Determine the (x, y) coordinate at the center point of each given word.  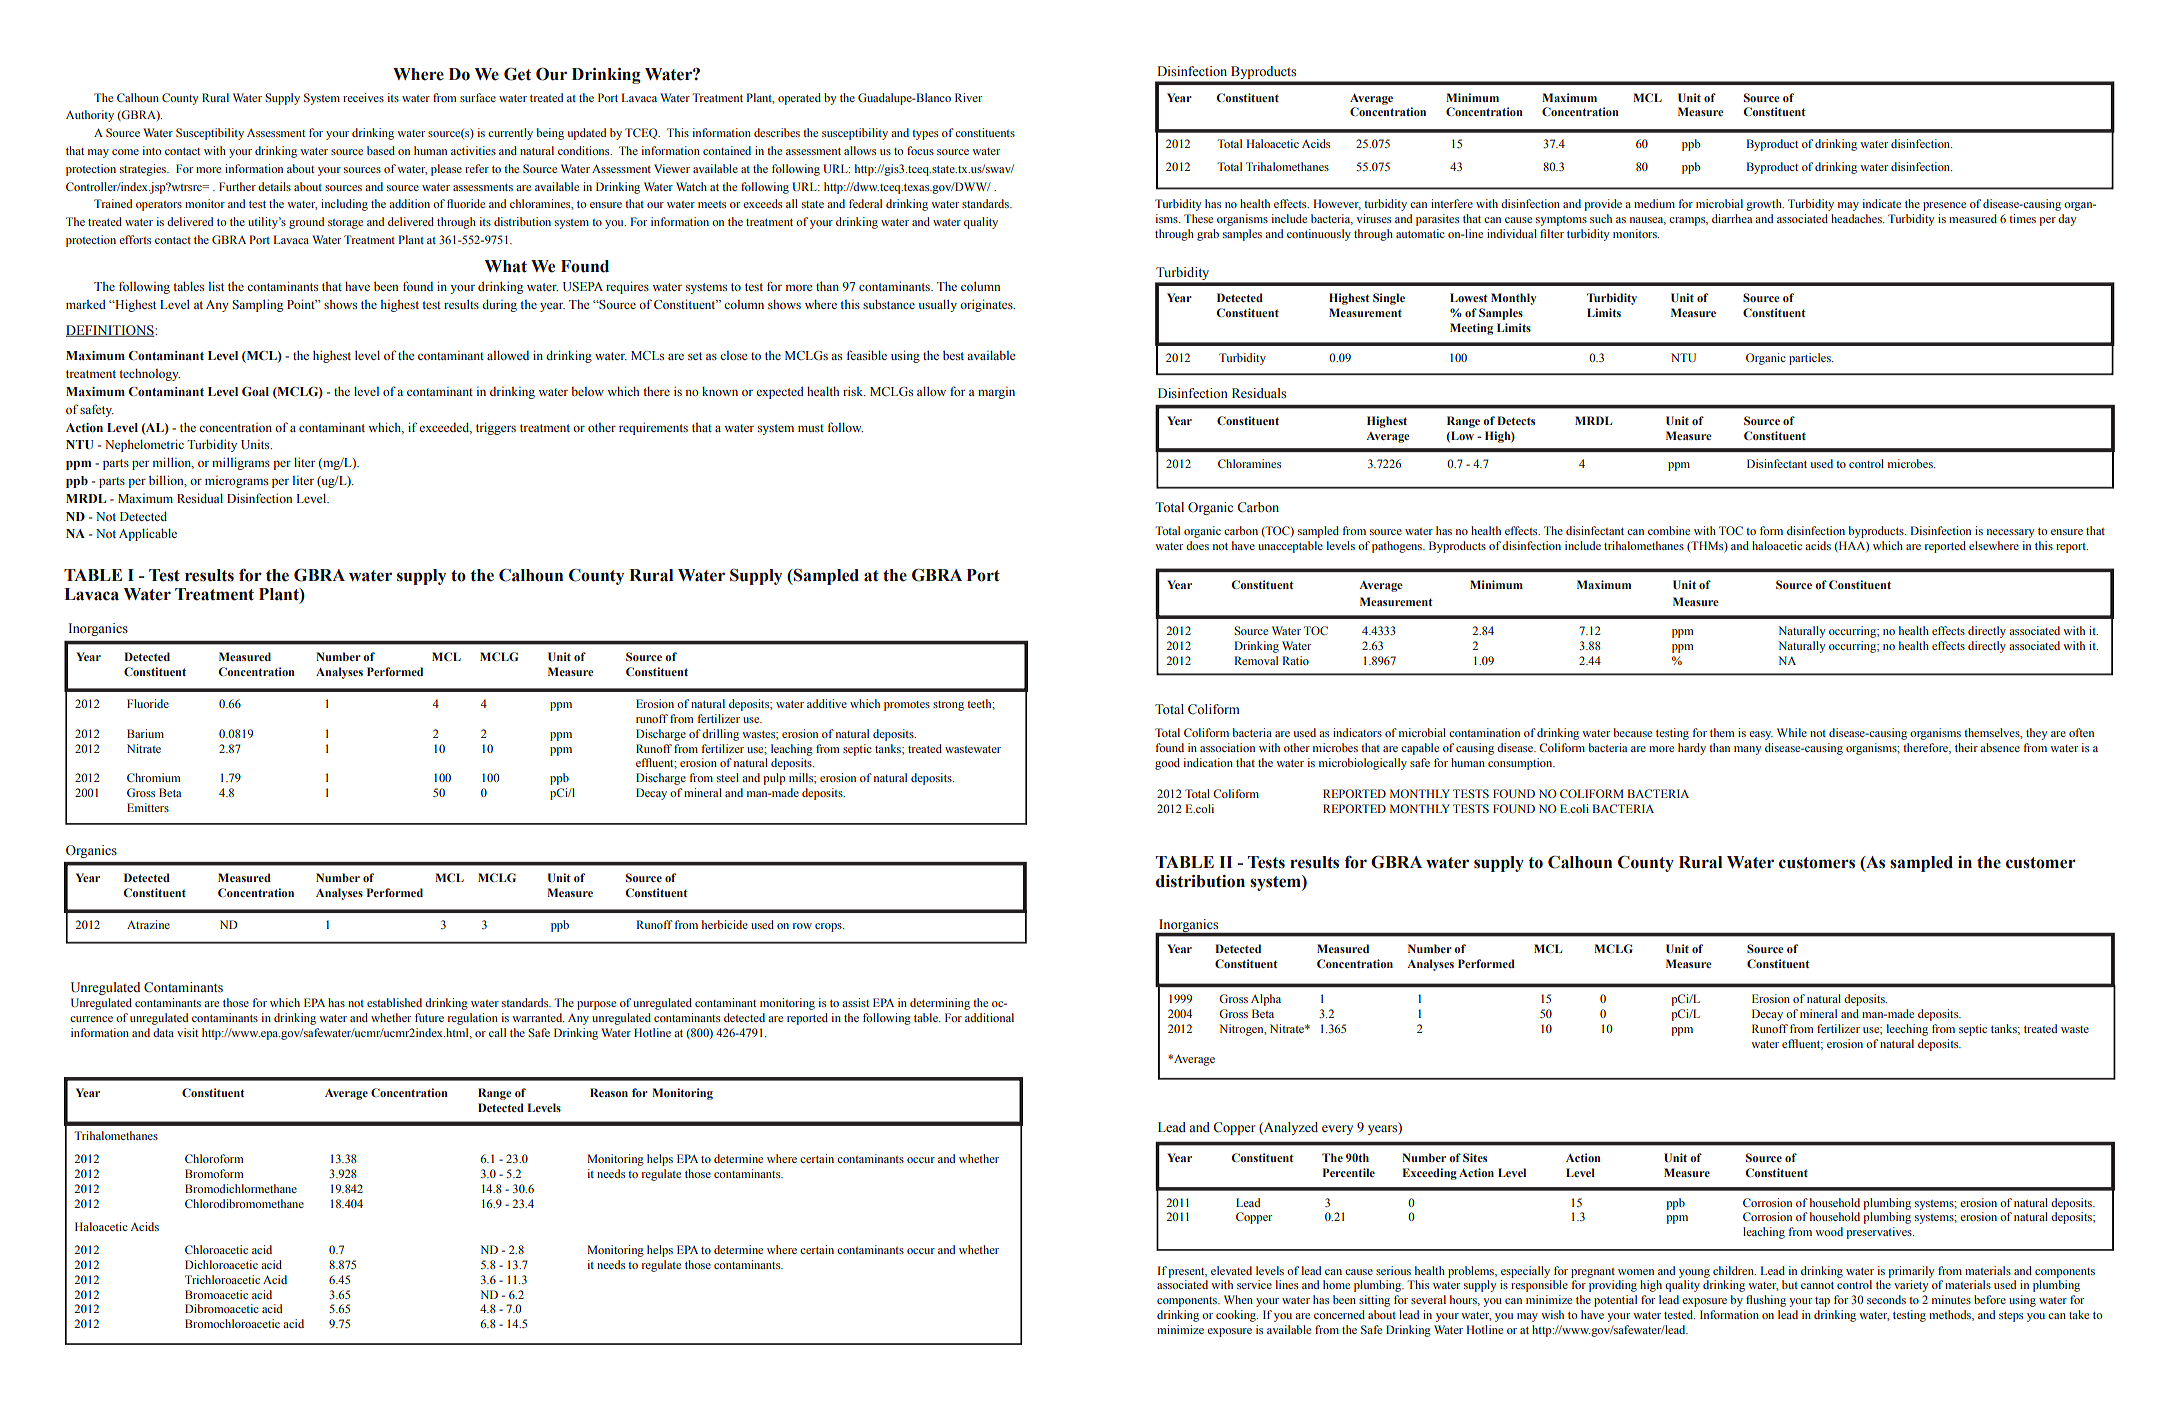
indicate (1882, 203)
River (968, 97)
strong (948, 706)
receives (363, 97)
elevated (1231, 1270)
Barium (145, 733)
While (1792, 732)
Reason (609, 1092)
